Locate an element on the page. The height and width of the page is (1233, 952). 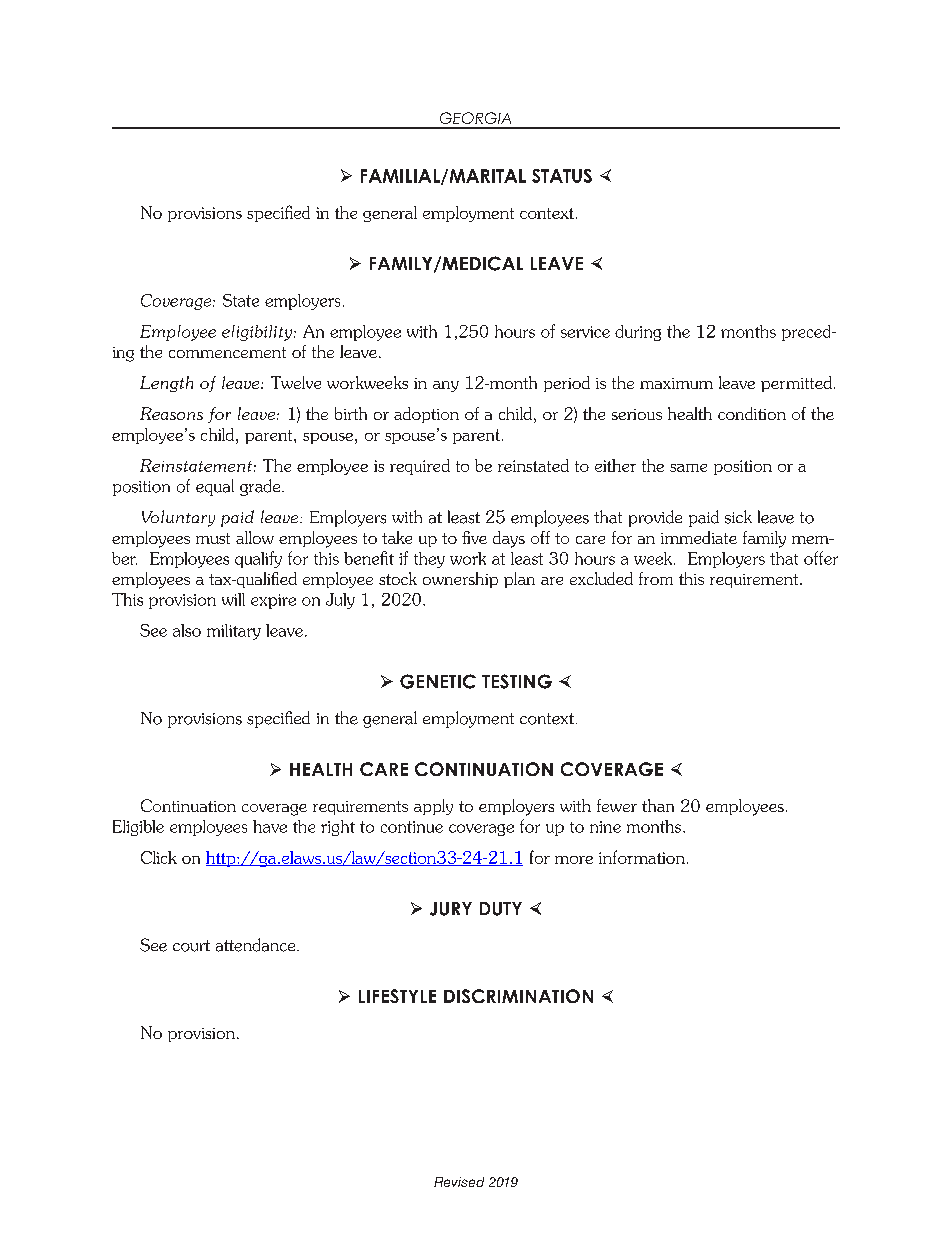
must is located at coordinates (213, 538).
